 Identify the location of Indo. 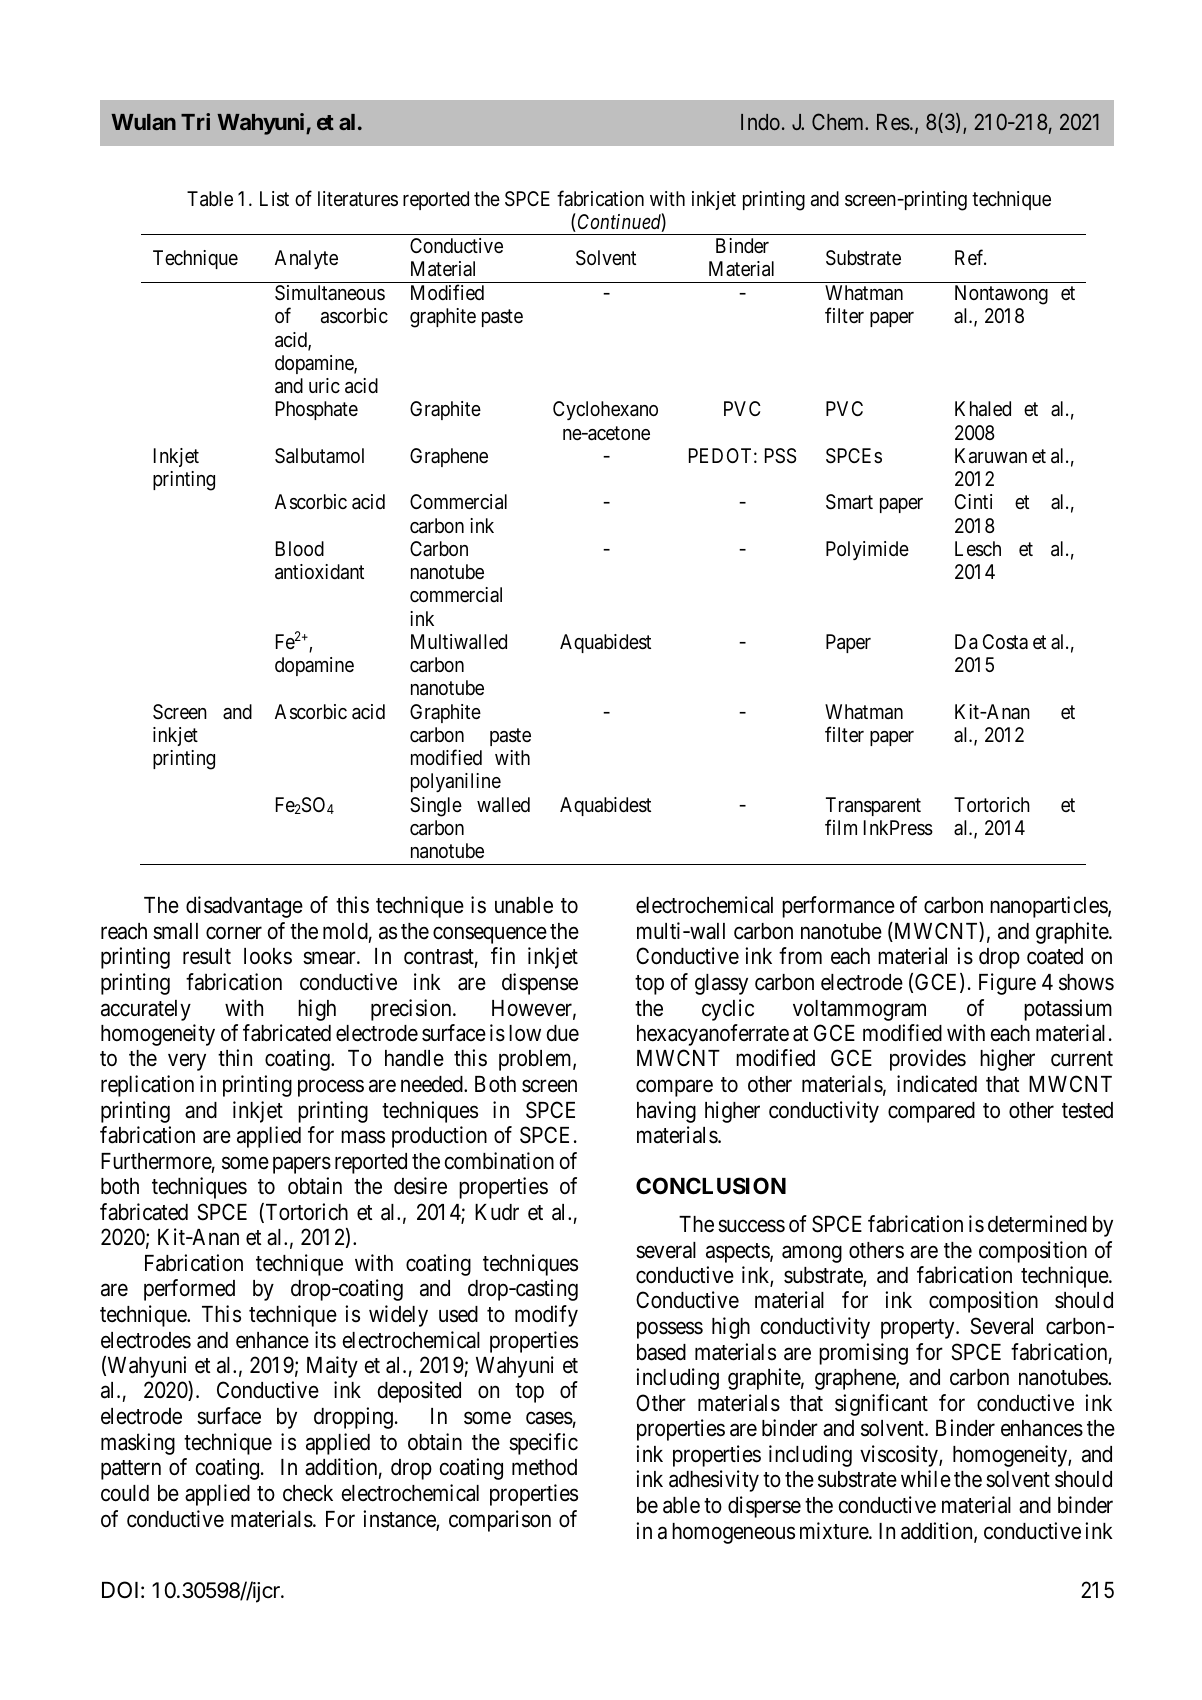
(760, 122).
